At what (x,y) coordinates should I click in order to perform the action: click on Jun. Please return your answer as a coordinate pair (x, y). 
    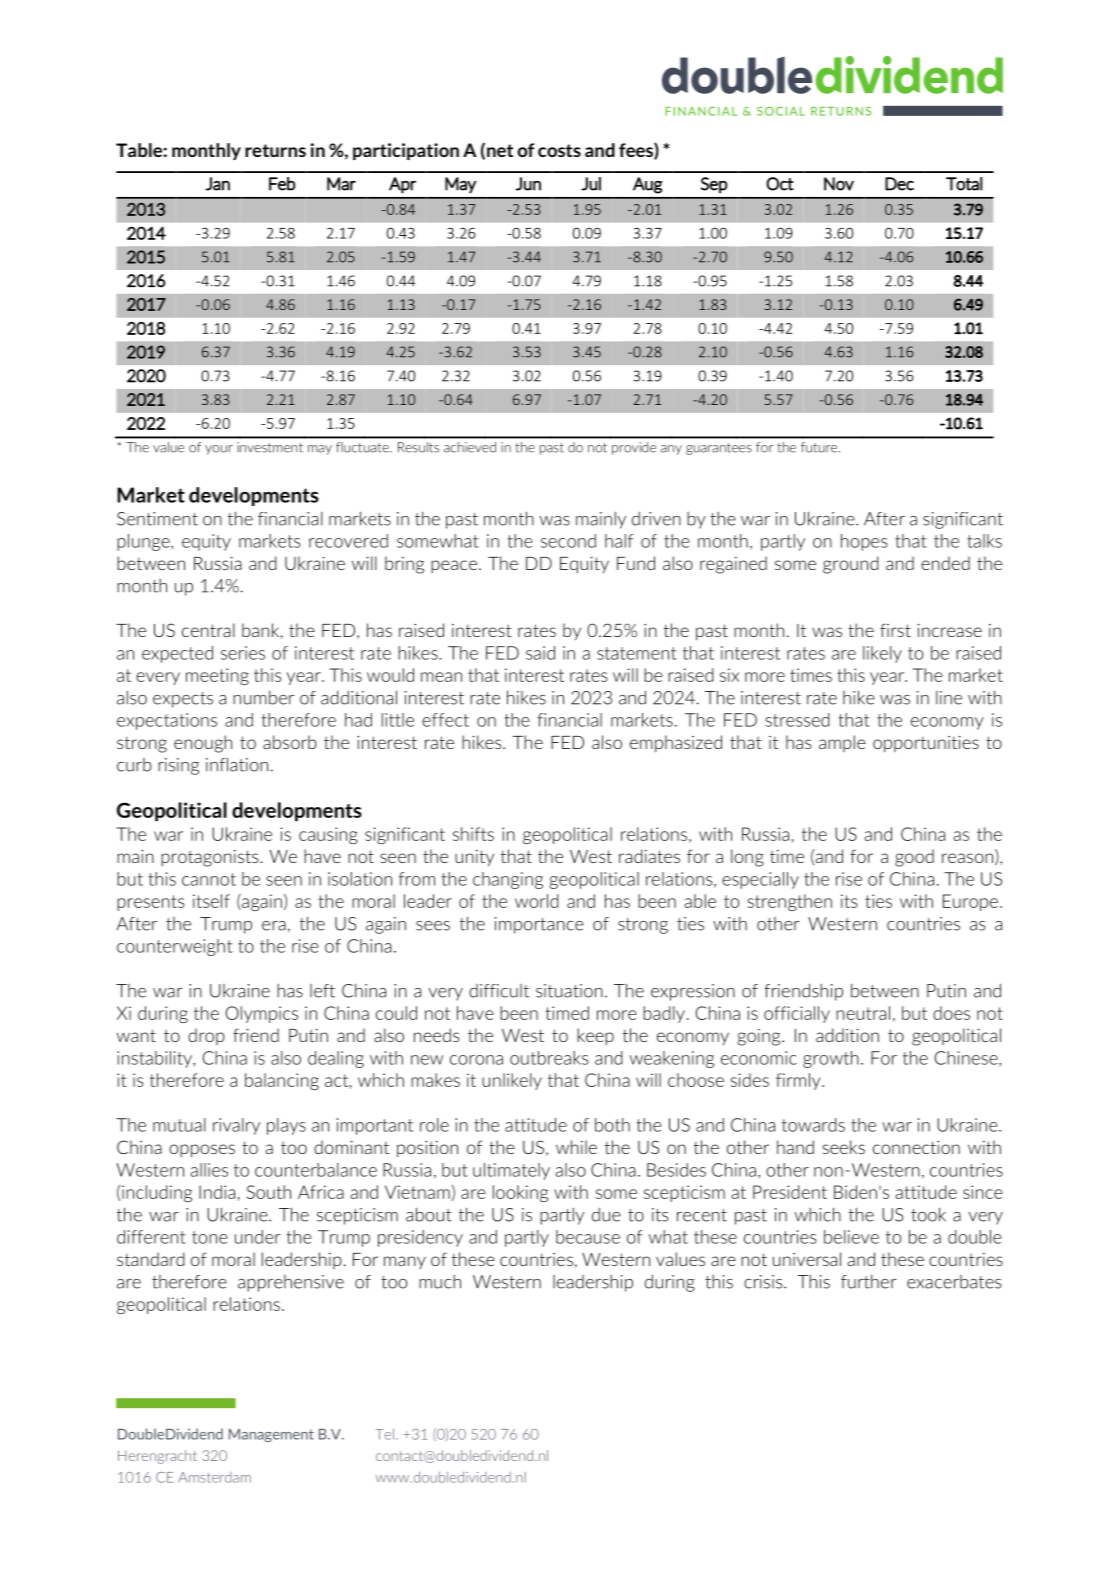
    Looking at the image, I should click on (528, 184).
